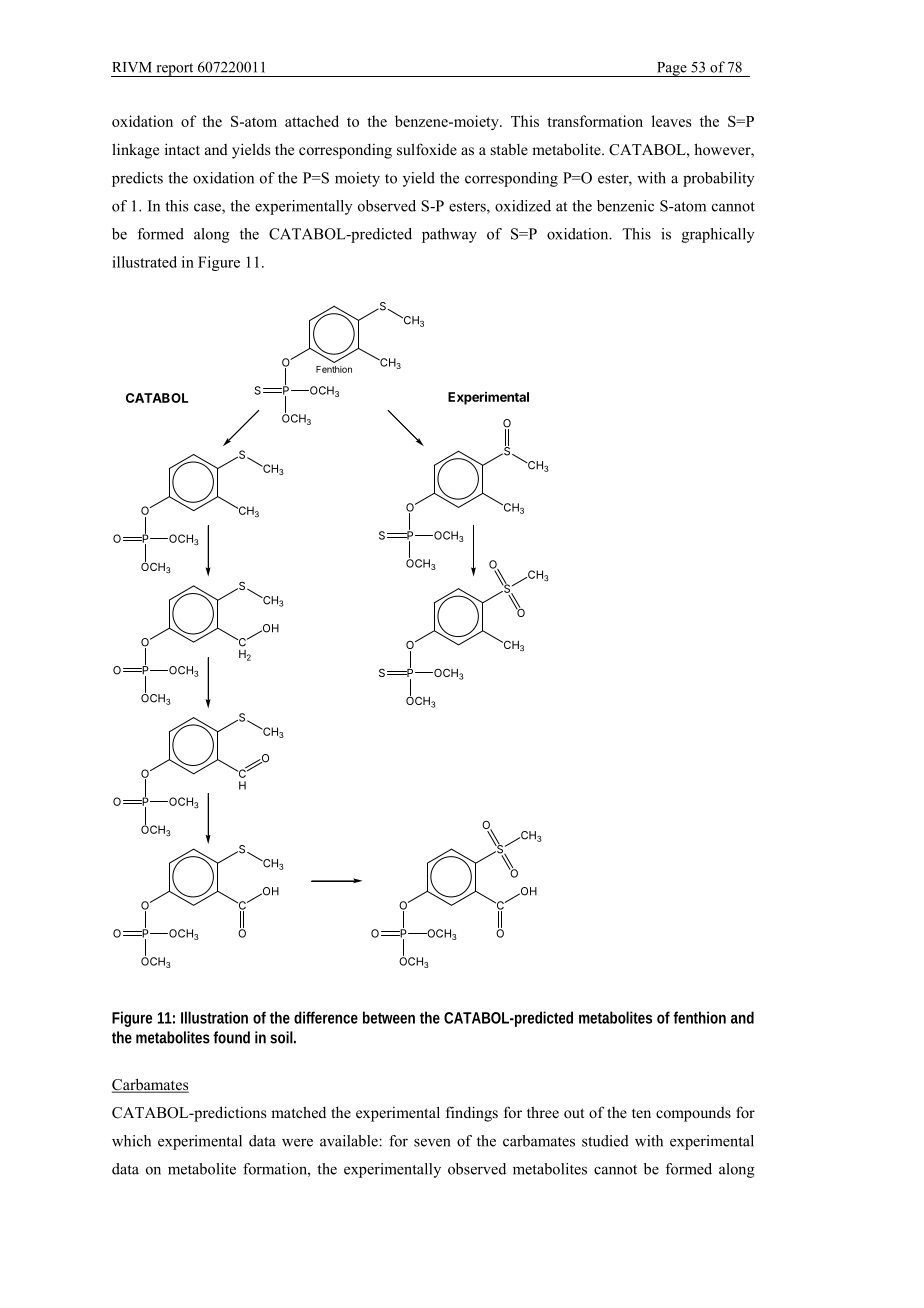 The width and height of the page is (924, 1308). Describe the element at coordinates (427, 149) in the page. I see `sulfoxide` at that location.
